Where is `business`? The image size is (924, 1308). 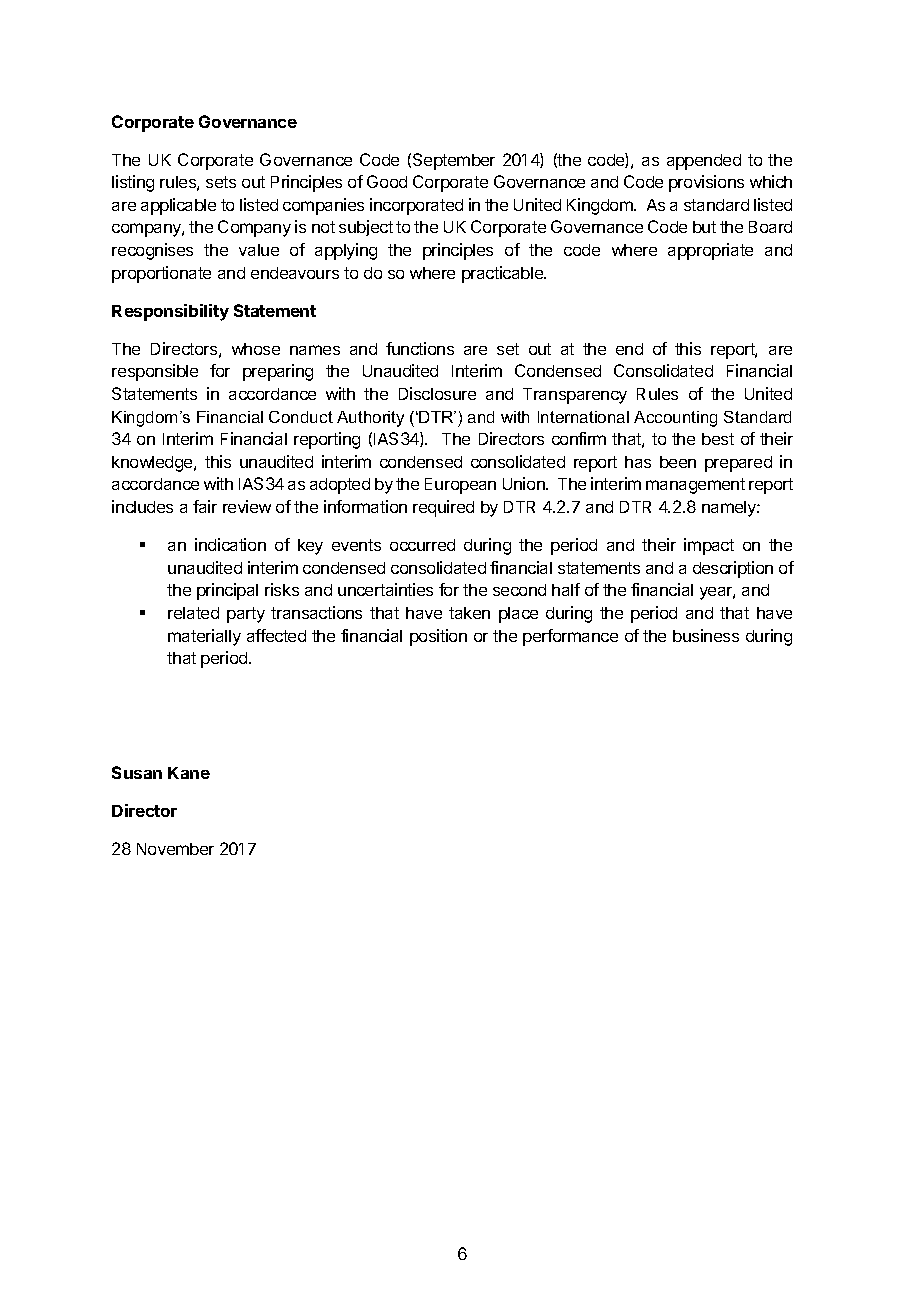 business is located at coordinates (706, 635).
